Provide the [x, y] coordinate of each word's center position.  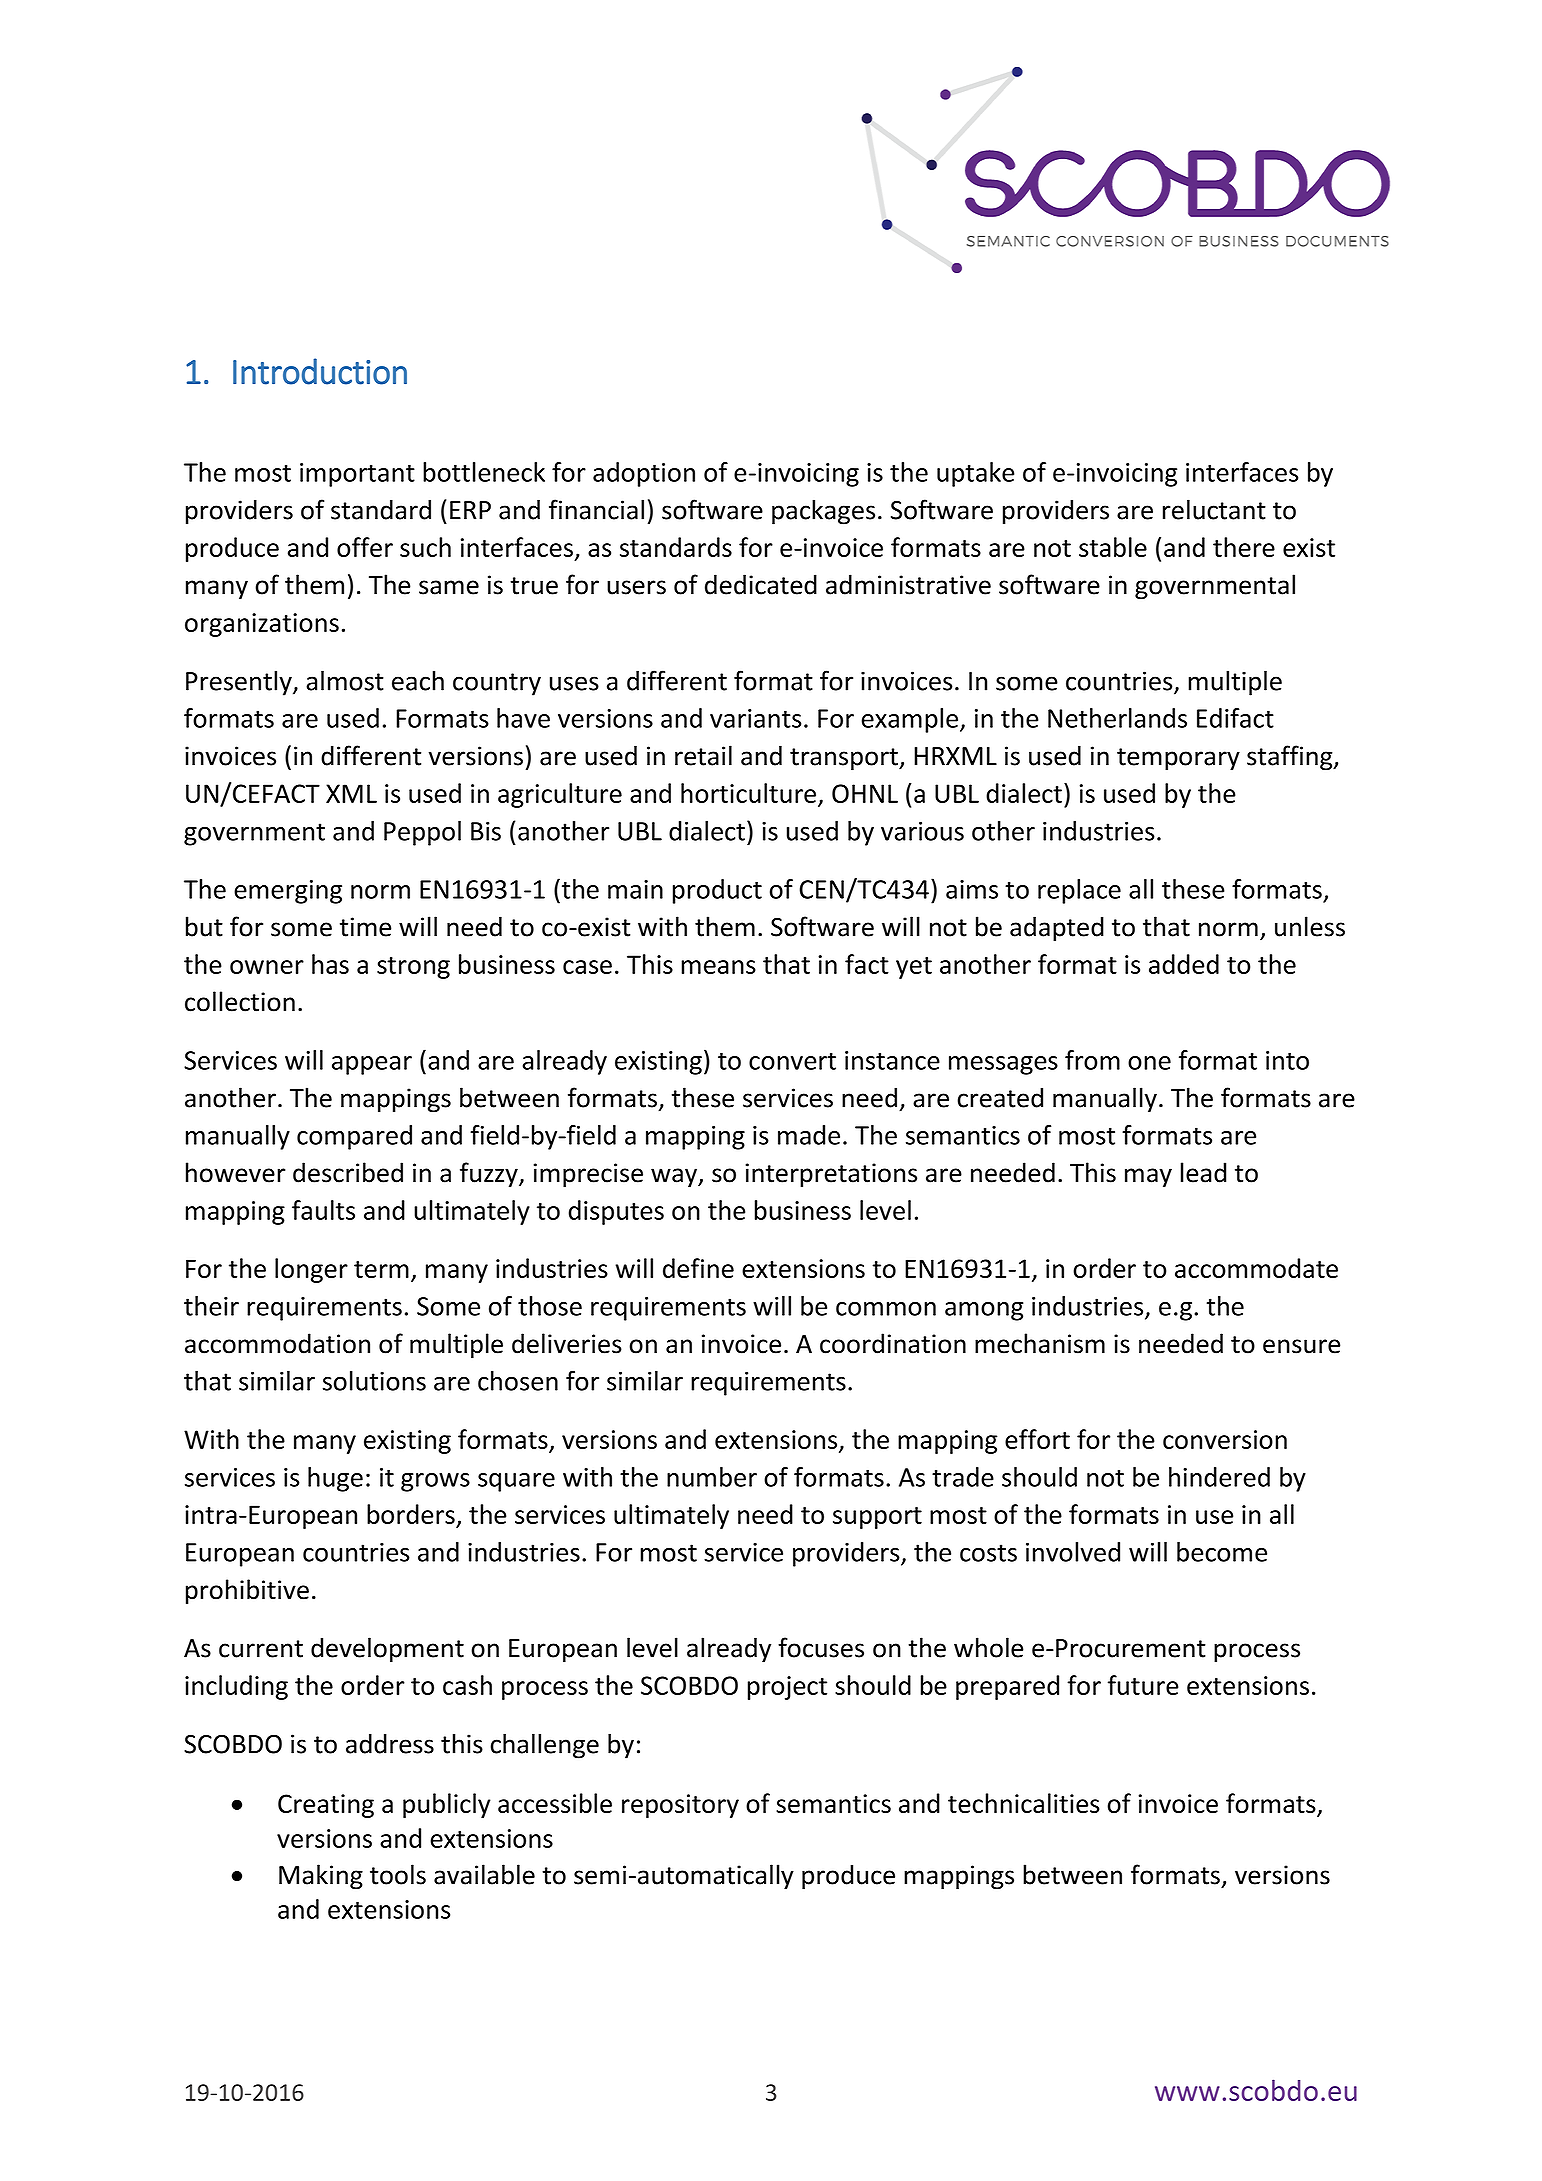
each [418, 680]
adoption [644, 474]
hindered [1219, 1477]
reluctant [1214, 509]
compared [354, 1137]
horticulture [748, 793]
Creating [326, 1806]
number [712, 1477]
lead [1203, 1172]
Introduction [320, 371]
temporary [1178, 759]
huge [335, 1479]
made [809, 1135]
